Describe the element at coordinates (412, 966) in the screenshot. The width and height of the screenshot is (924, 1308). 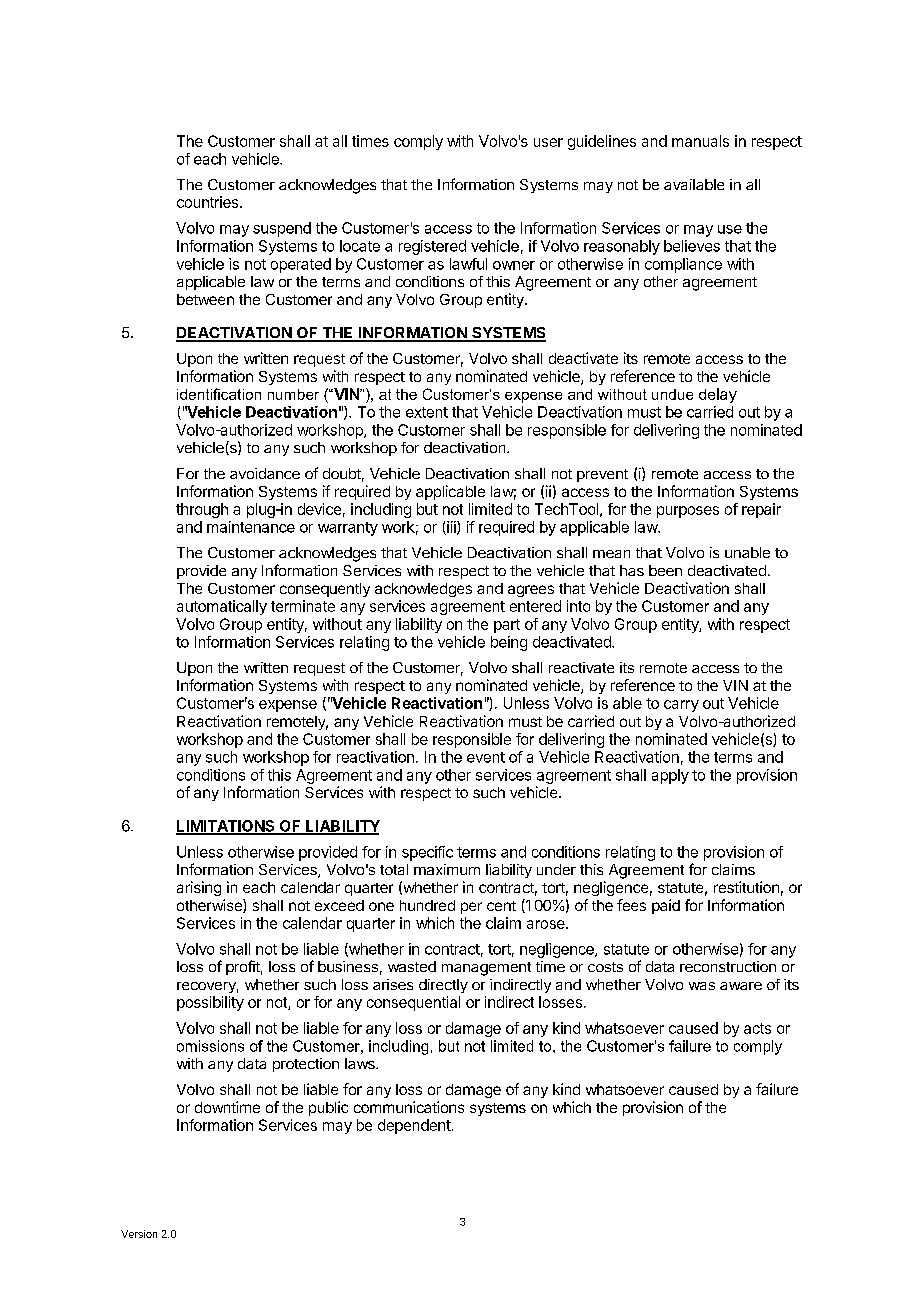
I see `wasted` at that location.
